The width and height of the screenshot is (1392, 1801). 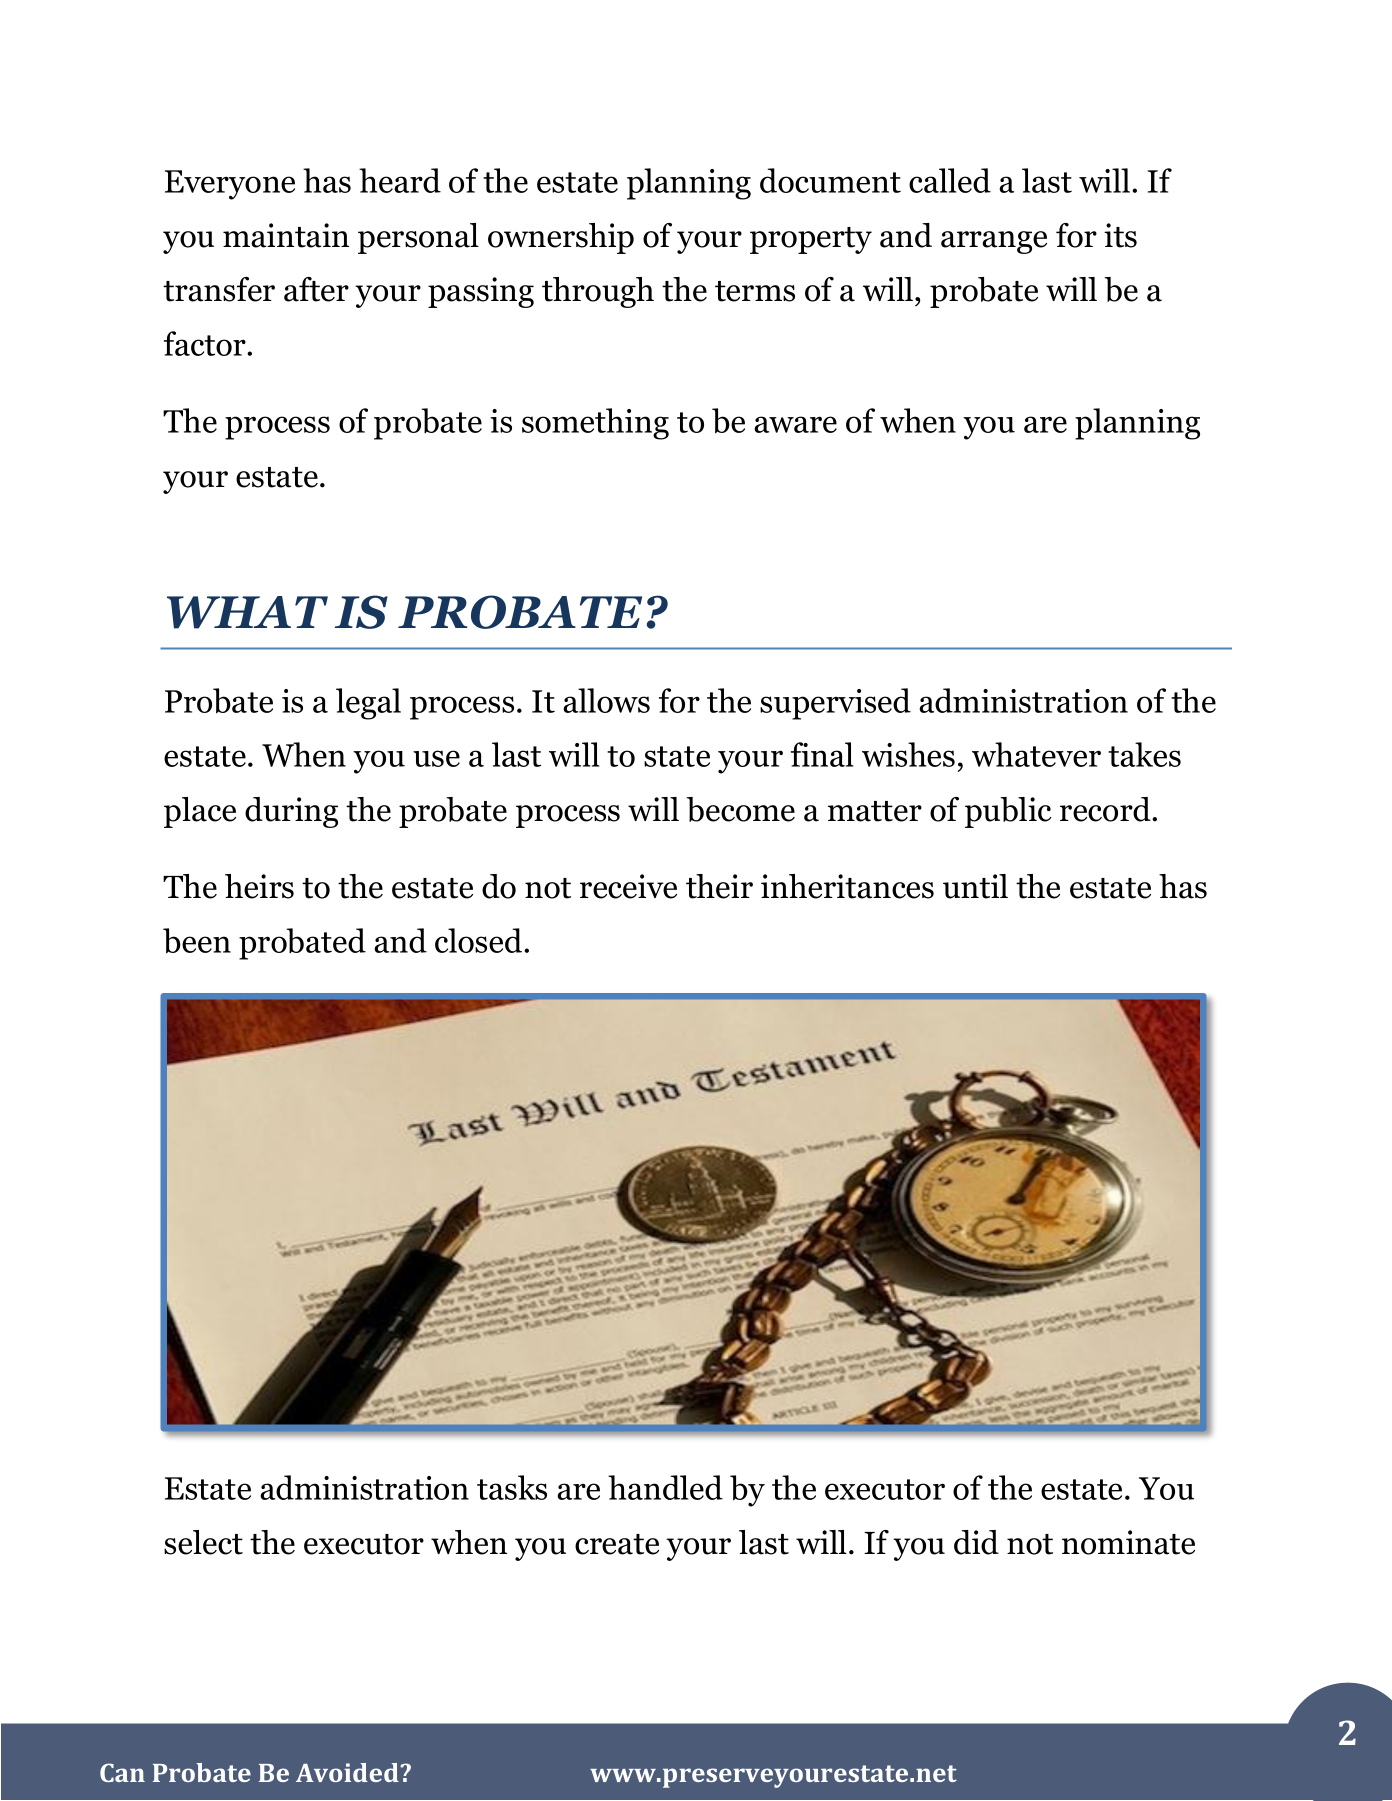 What do you see at coordinates (347, 1772) in the screenshot?
I see `Avoided` at bounding box center [347, 1772].
